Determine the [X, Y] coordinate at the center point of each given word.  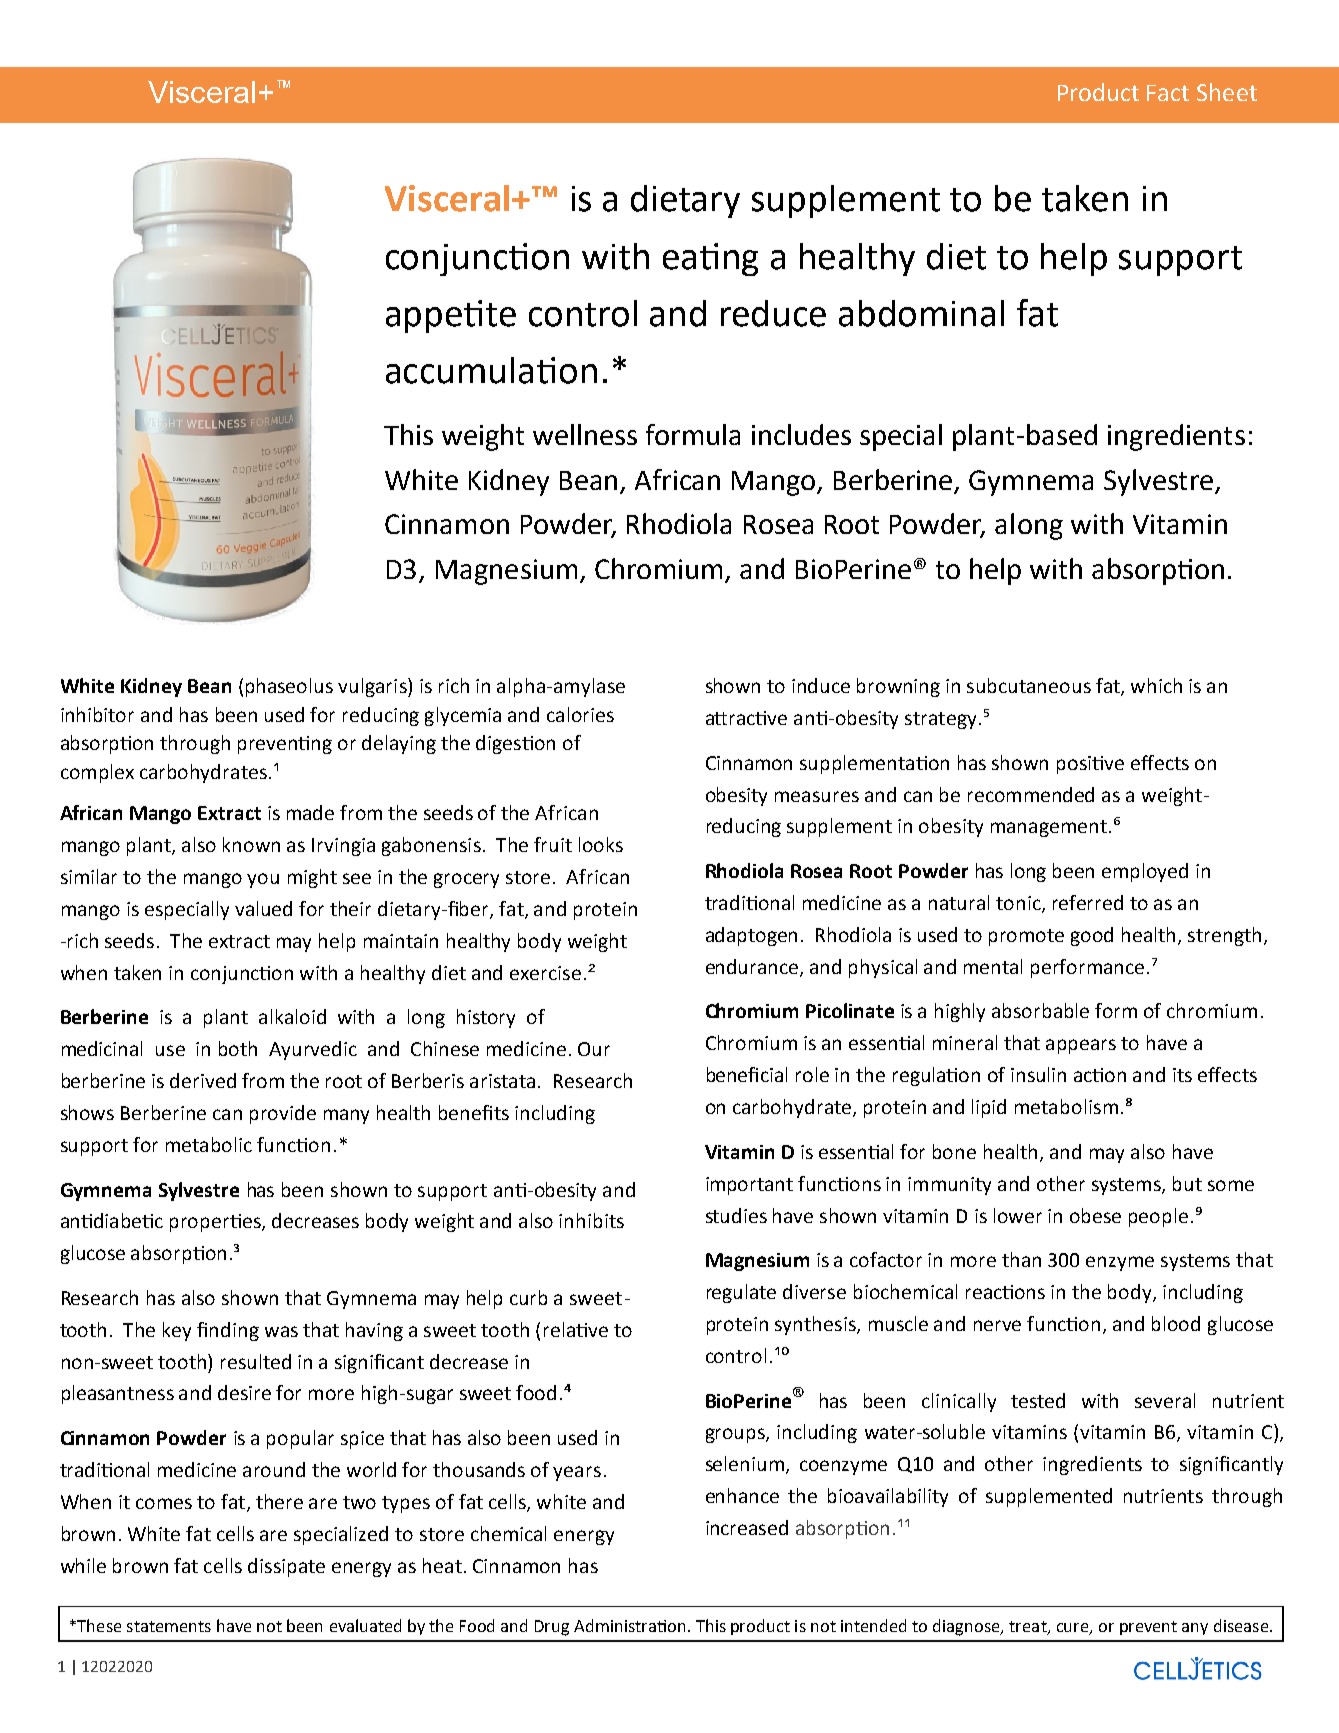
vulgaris [373, 687]
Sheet [1227, 92]
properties [216, 1223]
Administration [629, 1625]
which [1156, 685]
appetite [451, 316]
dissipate [286, 1567]
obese [1095, 1215]
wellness [585, 434]
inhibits [591, 1220]
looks [601, 844]
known [251, 844]
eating [710, 259]
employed [1145, 872]
